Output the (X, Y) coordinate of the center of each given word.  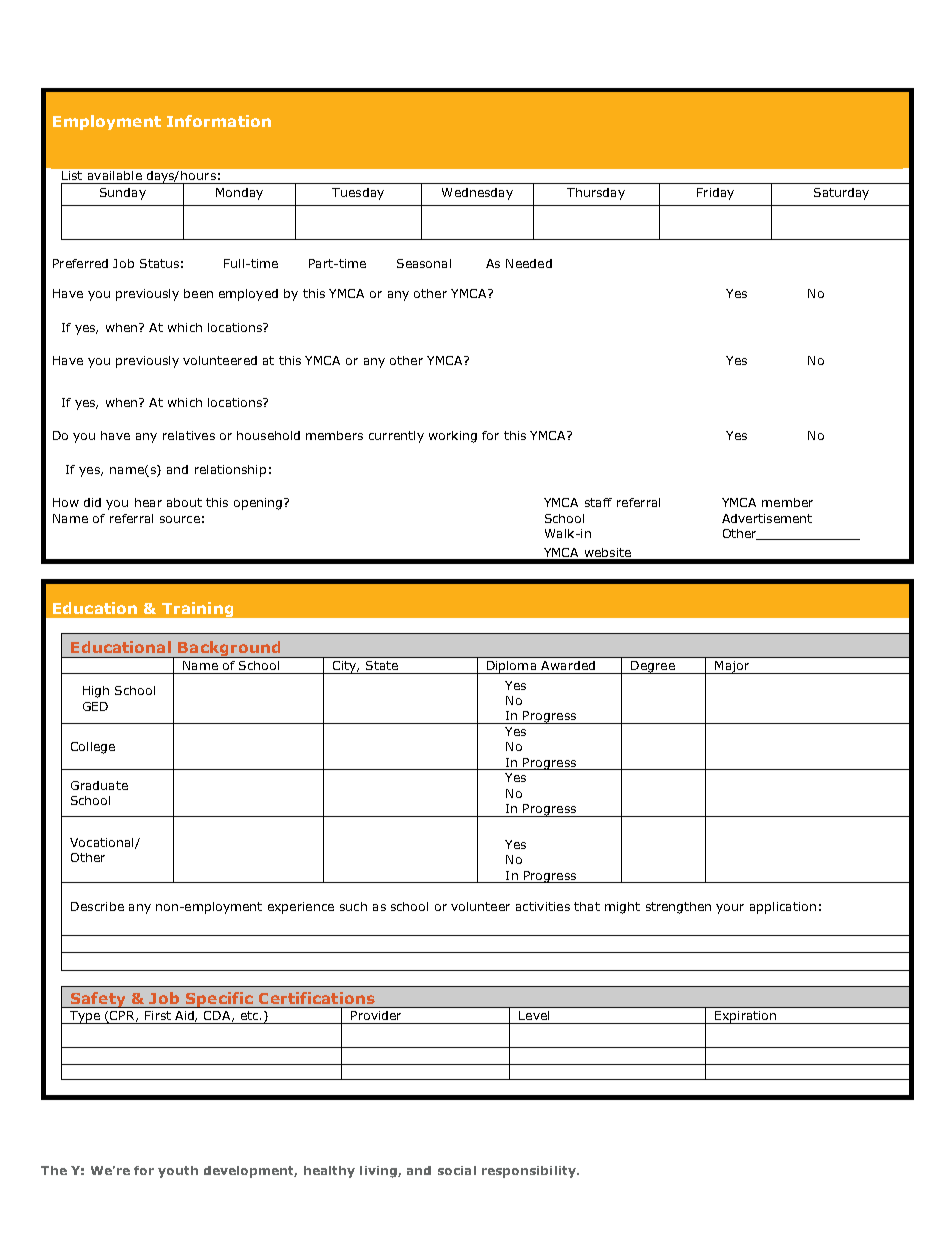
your (730, 909)
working (453, 437)
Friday (715, 194)
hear (148, 502)
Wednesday (477, 194)
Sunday (123, 194)
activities (543, 906)
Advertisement (767, 518)
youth (178, 1172)
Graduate (99, 785)
